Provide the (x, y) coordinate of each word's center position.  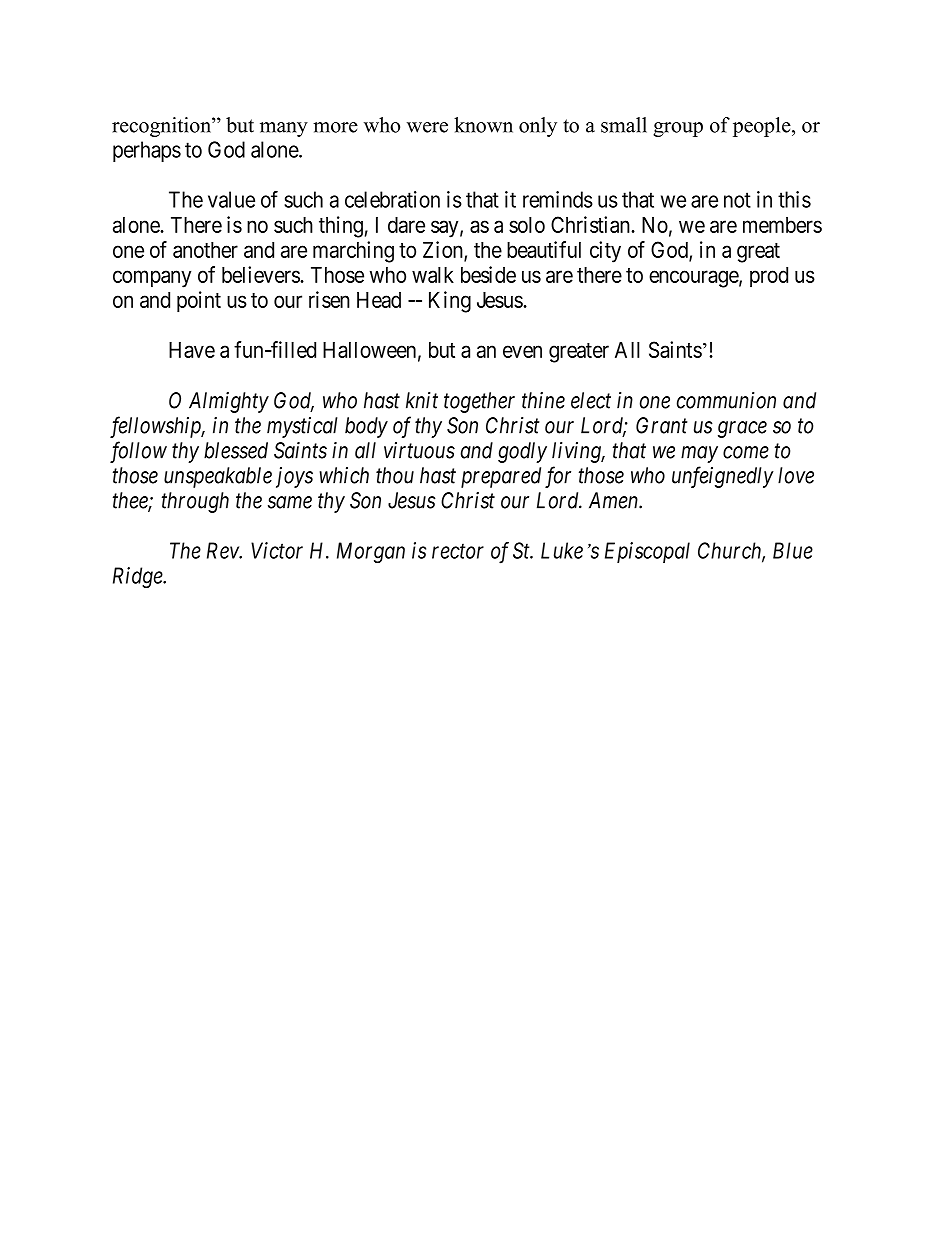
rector (458, 551)
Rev (224, 550)
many (284, 129)
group (678, 129)
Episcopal (647, 552)
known (483, 125)
